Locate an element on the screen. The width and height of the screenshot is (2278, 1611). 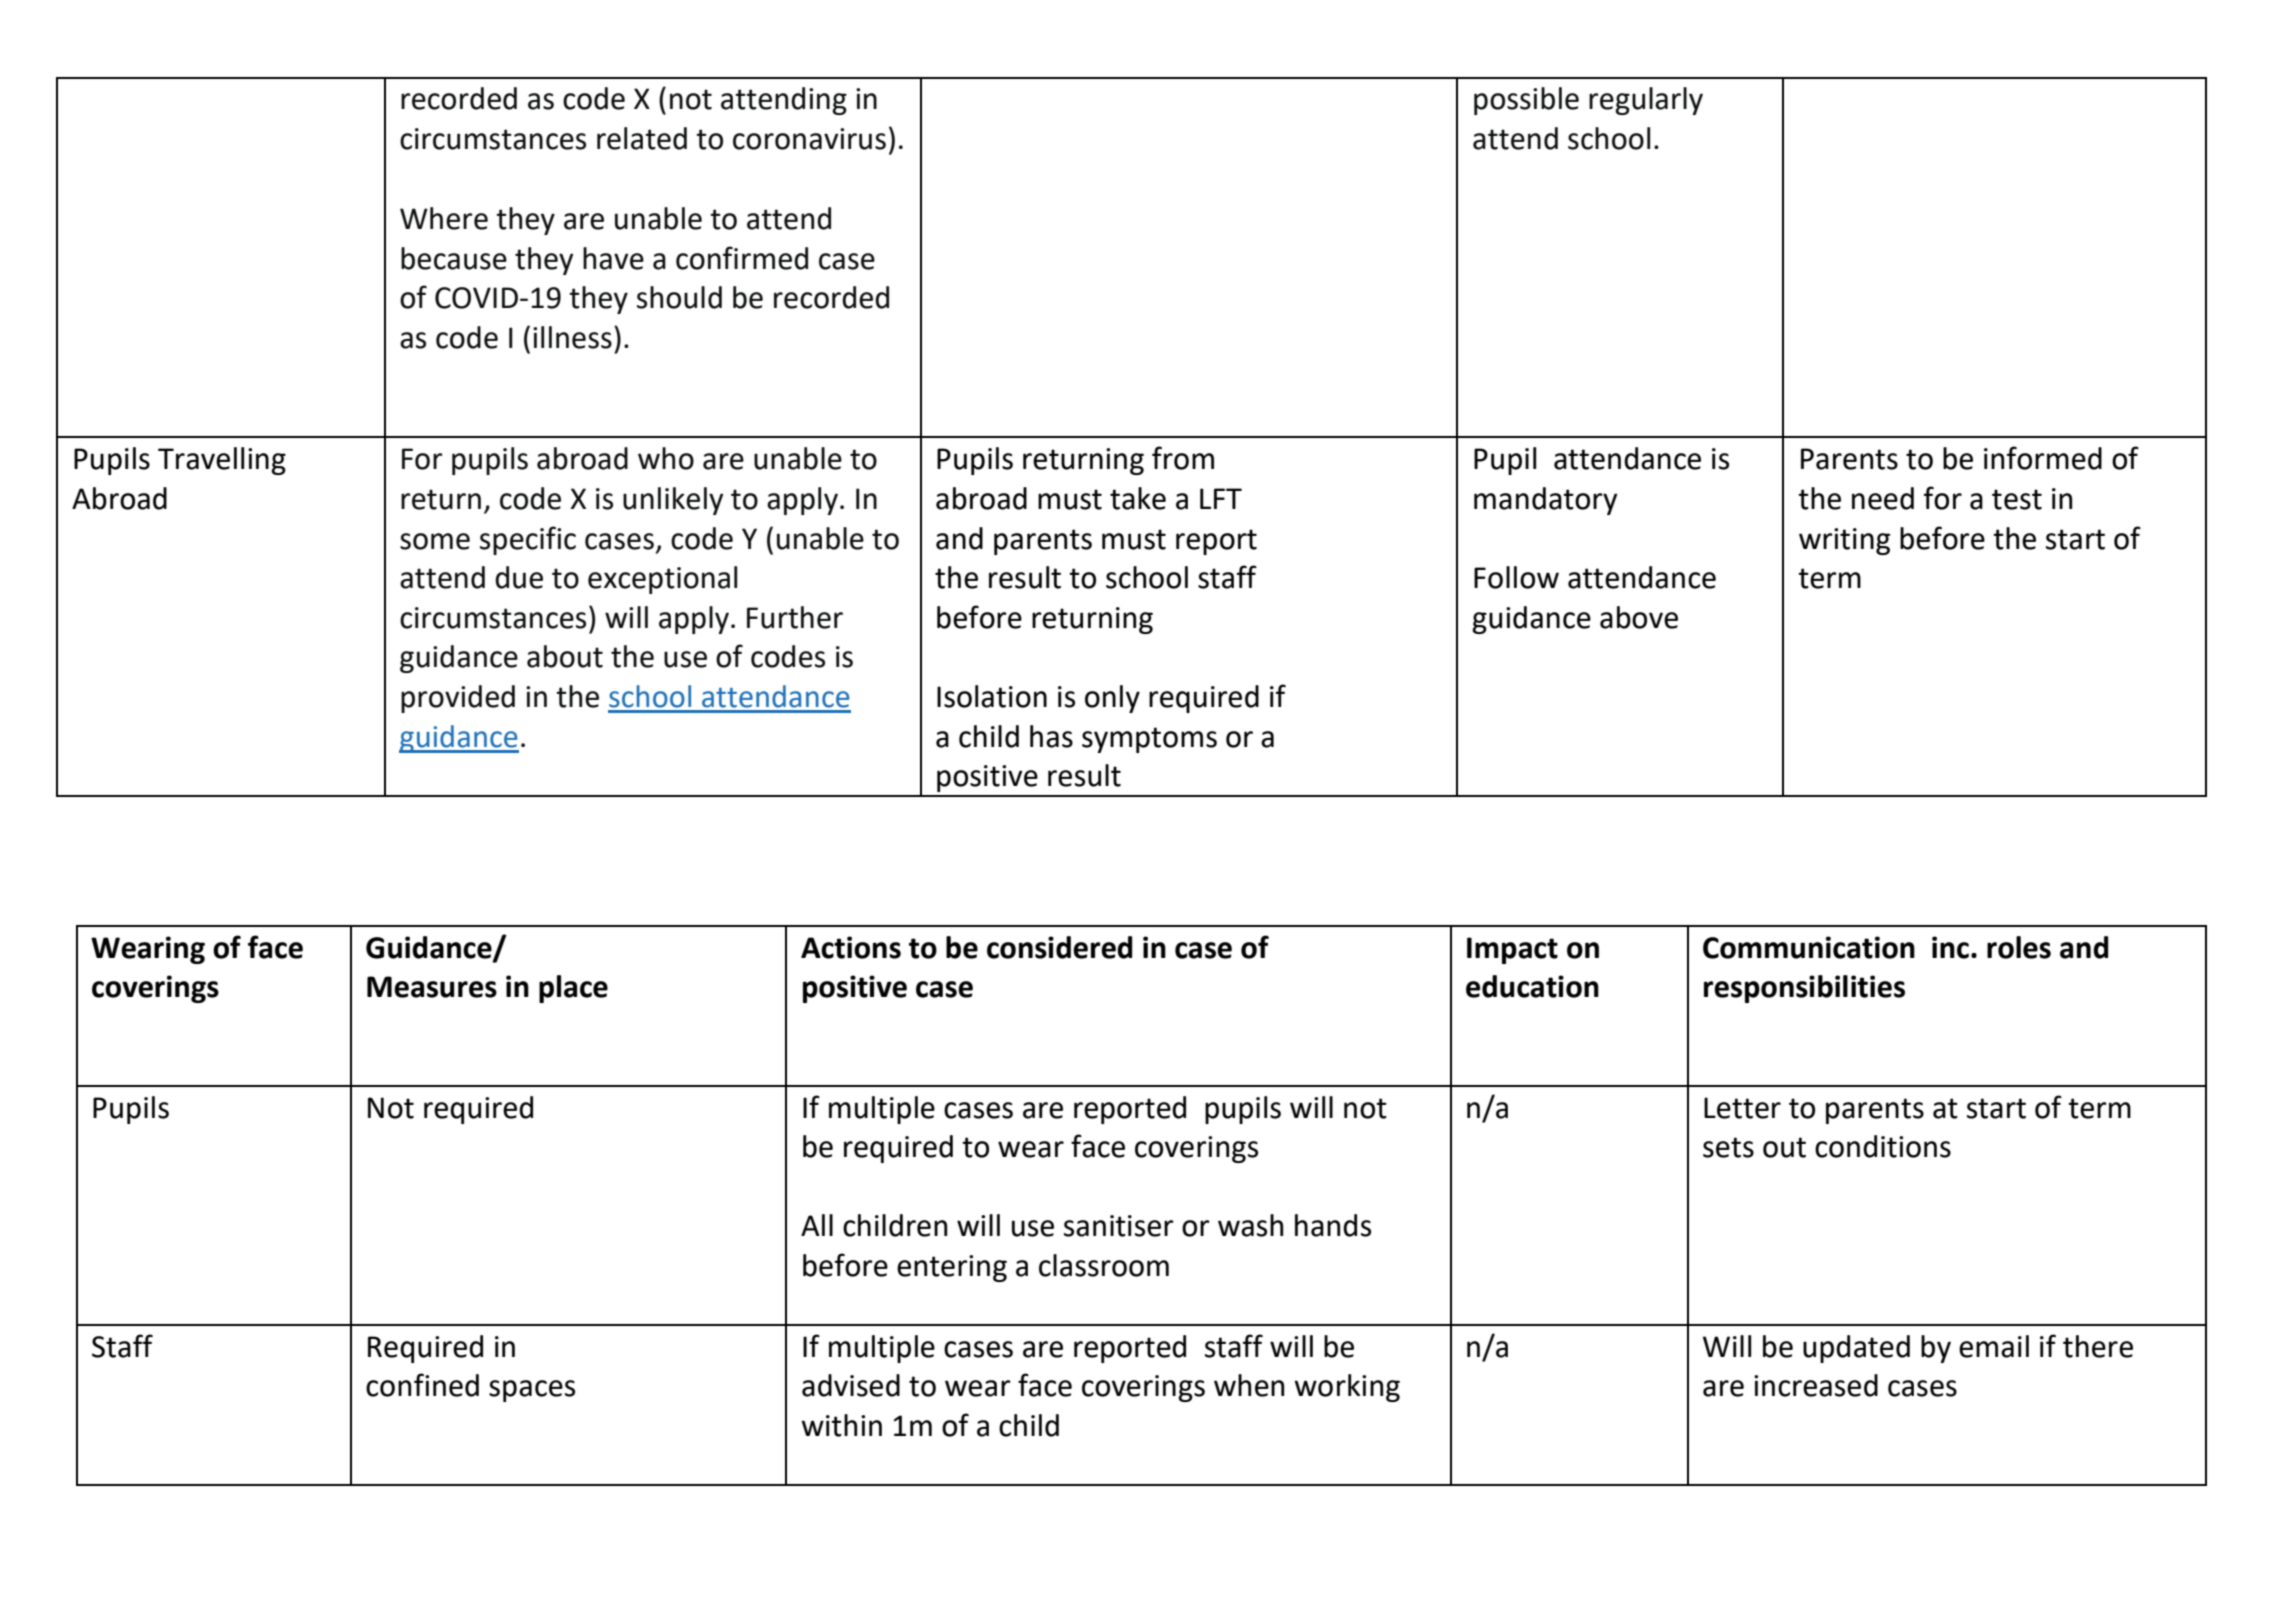
confined is located at coordinates (422, 1385).
